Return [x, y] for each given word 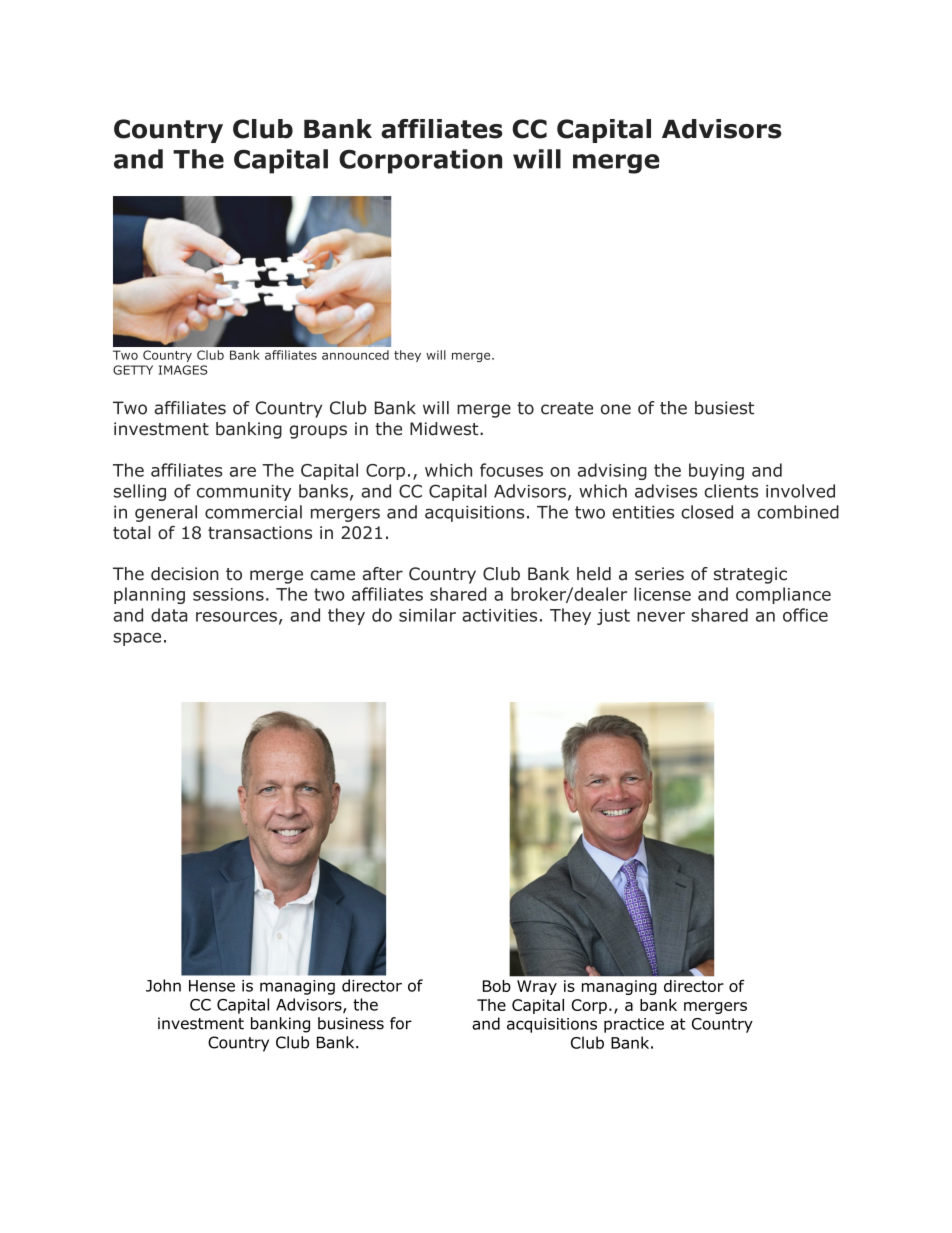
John [163, 985]
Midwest [445, 429]
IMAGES [183, 370]
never [661, 617]
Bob [497, 986]
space [137, 639]
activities [499, 615]
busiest [724, 408]
